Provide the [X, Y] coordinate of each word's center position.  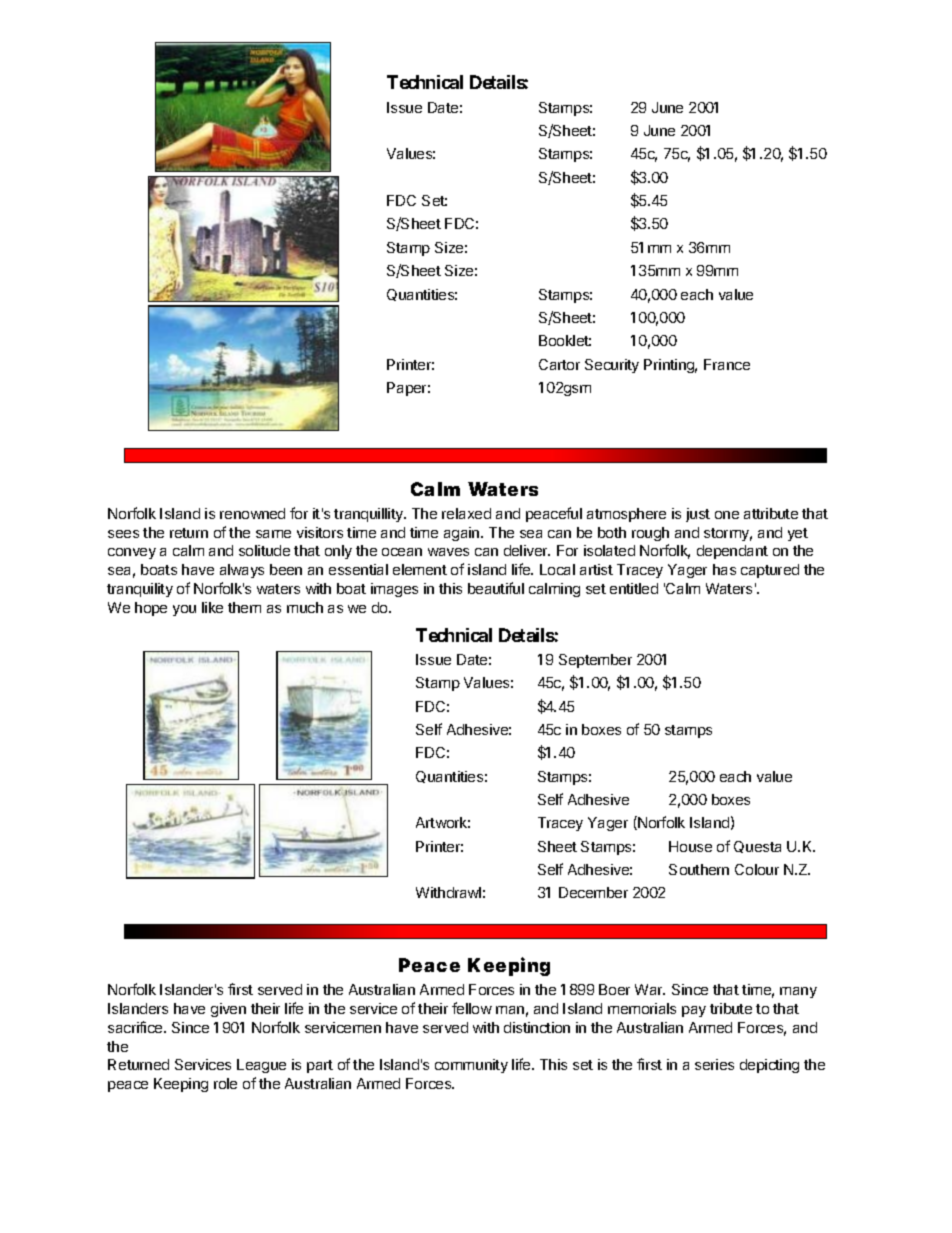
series [714, 1064]
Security [612, 366]
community [471, 1066]
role [225, 1083]
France [727, 364]
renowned [252, 513]
